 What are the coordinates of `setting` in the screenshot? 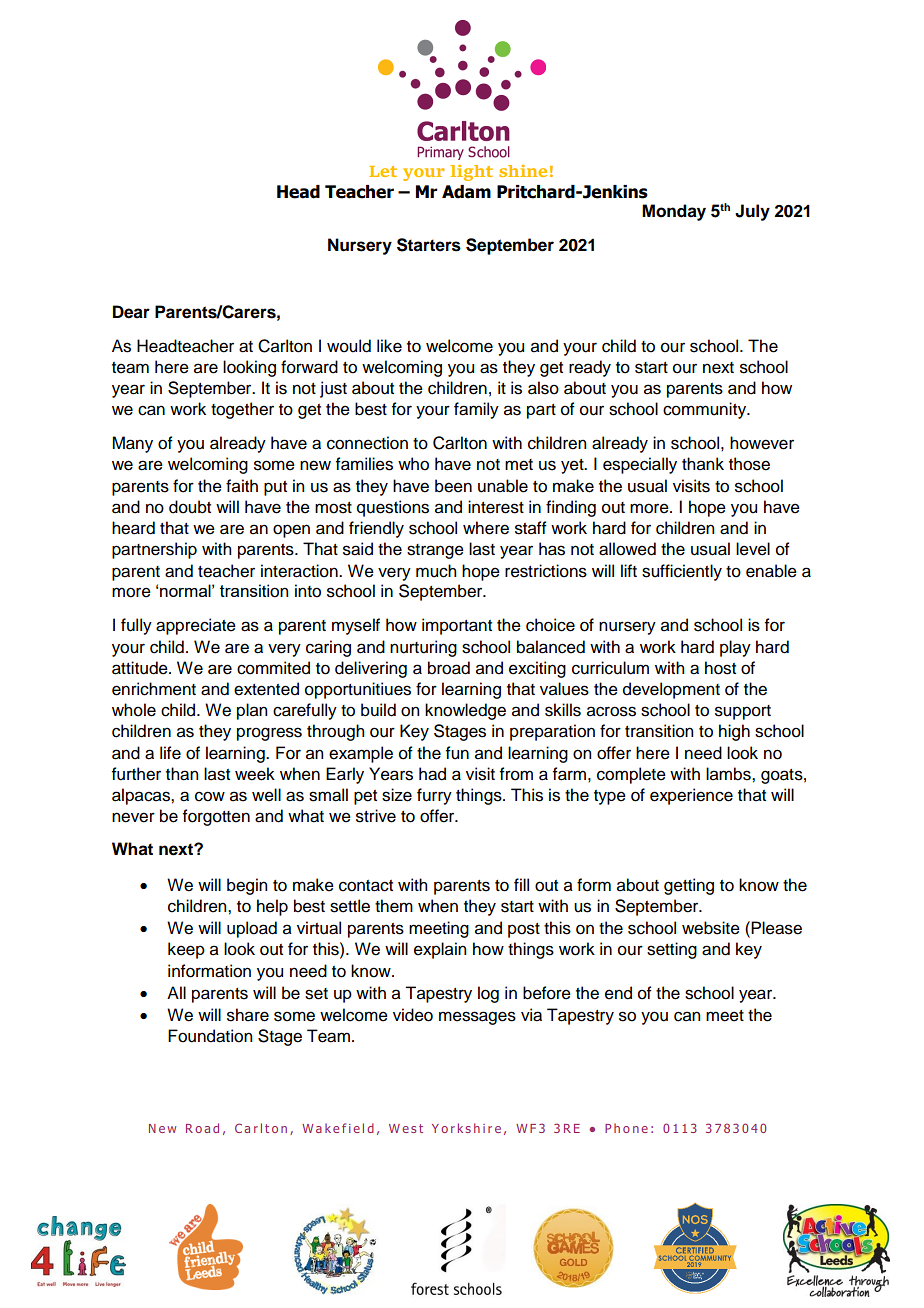 It's located at (672, 950).
